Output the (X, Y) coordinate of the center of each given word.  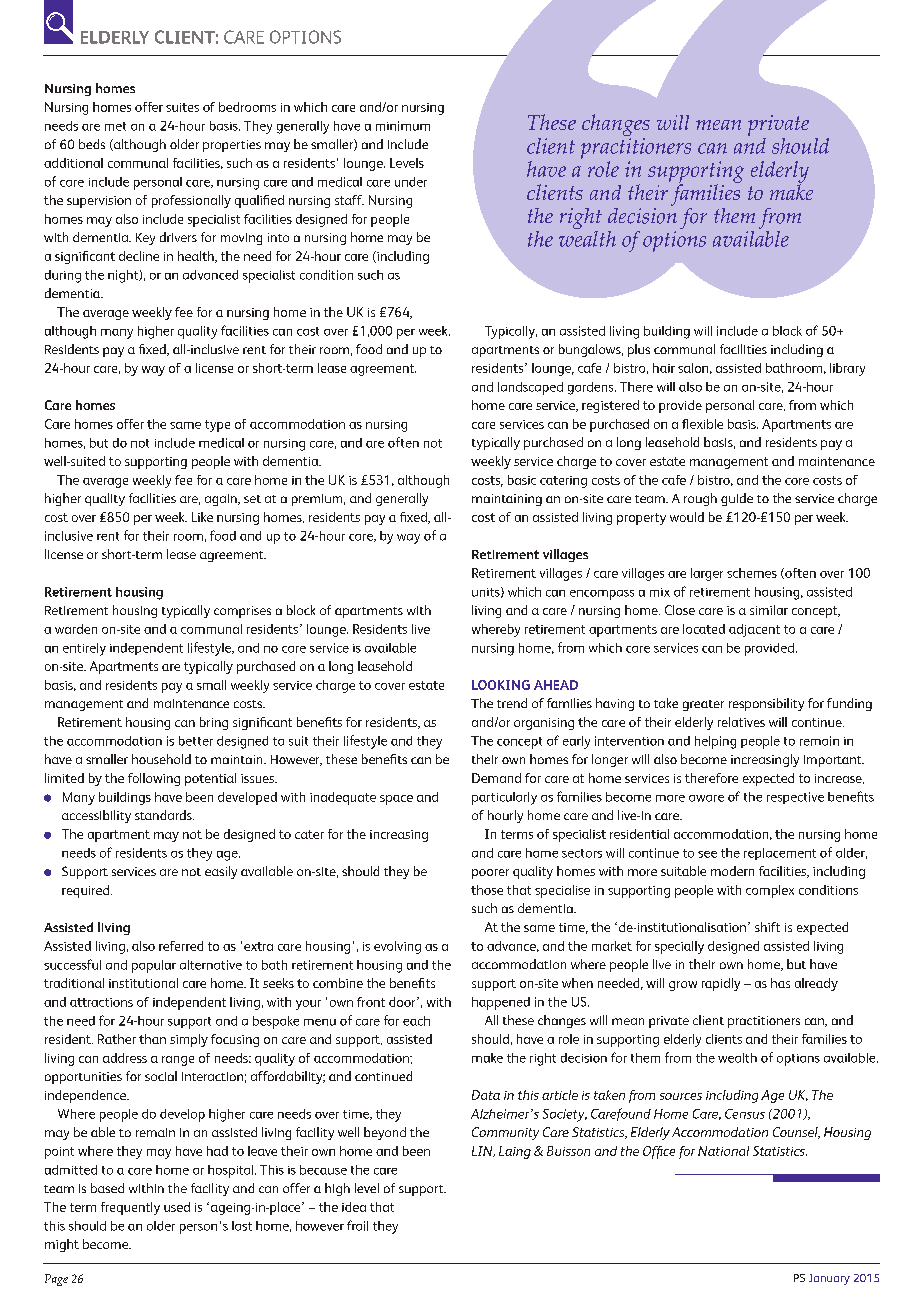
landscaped (530, 388)
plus (639, 350)
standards (164, 815)
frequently (130, 1208)
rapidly (721, 984)
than (152, 1039)
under (411, 182)
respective (795, 798)
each (416, 1021)
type (217, 426)
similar (769, 610)
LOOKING (501, 685)
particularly (504, 798)
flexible (702, 424)
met (115, 126)
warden (76, 629)
